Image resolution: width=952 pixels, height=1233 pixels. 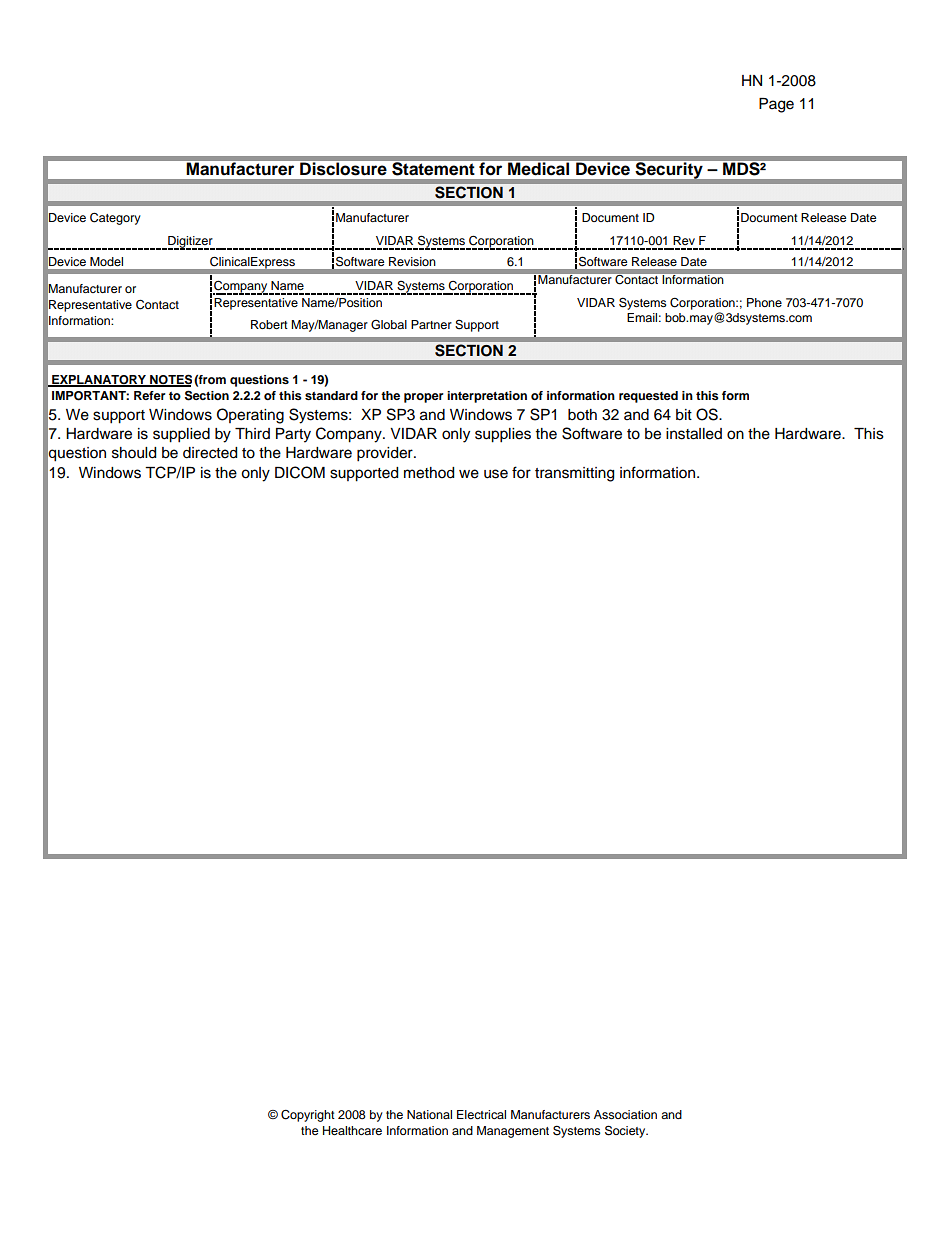 I want to click on National, so click(x=429, y=1114).
